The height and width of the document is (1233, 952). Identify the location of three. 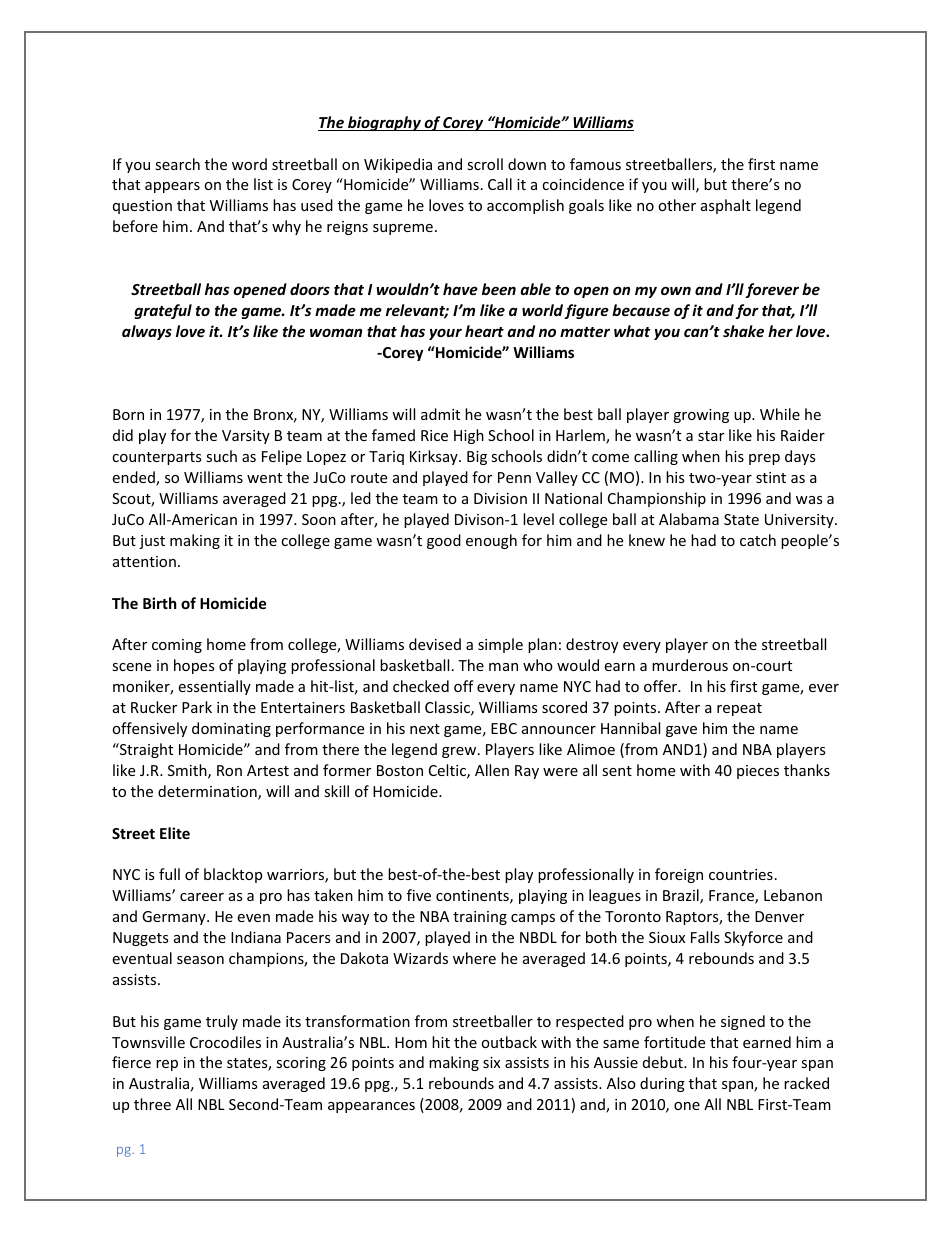
(152, 1104).
